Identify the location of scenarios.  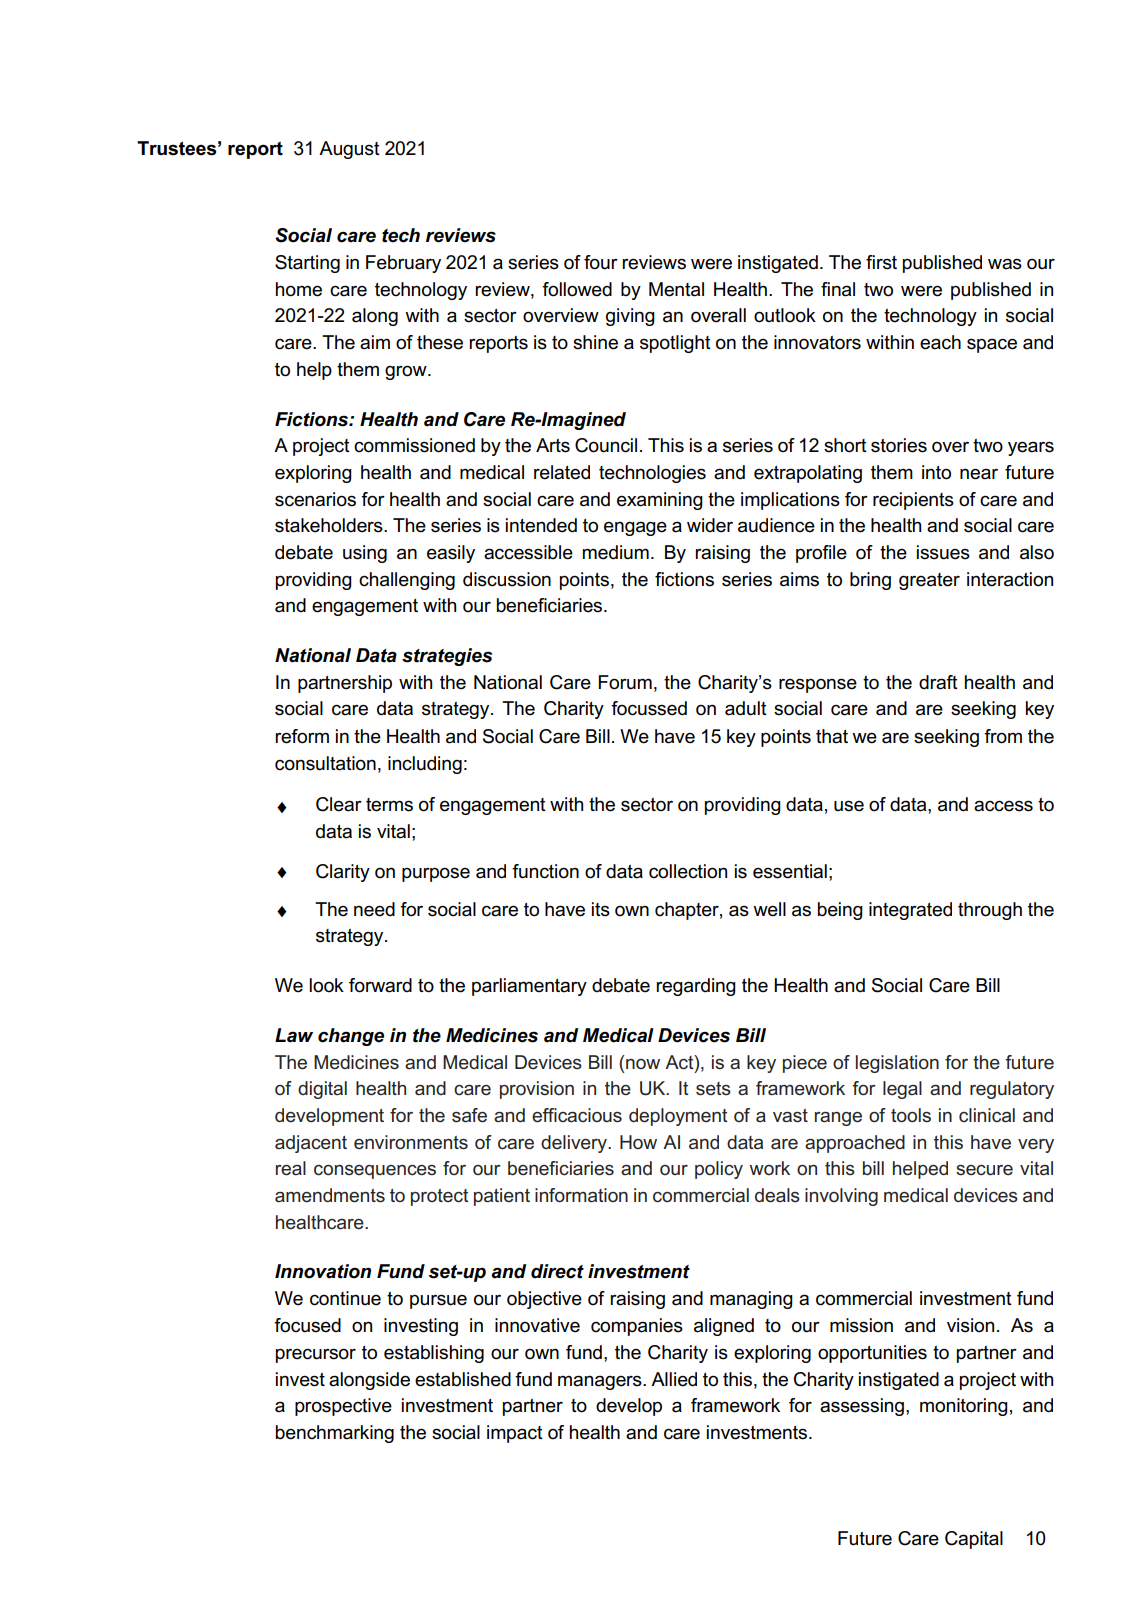
(315, 499).
